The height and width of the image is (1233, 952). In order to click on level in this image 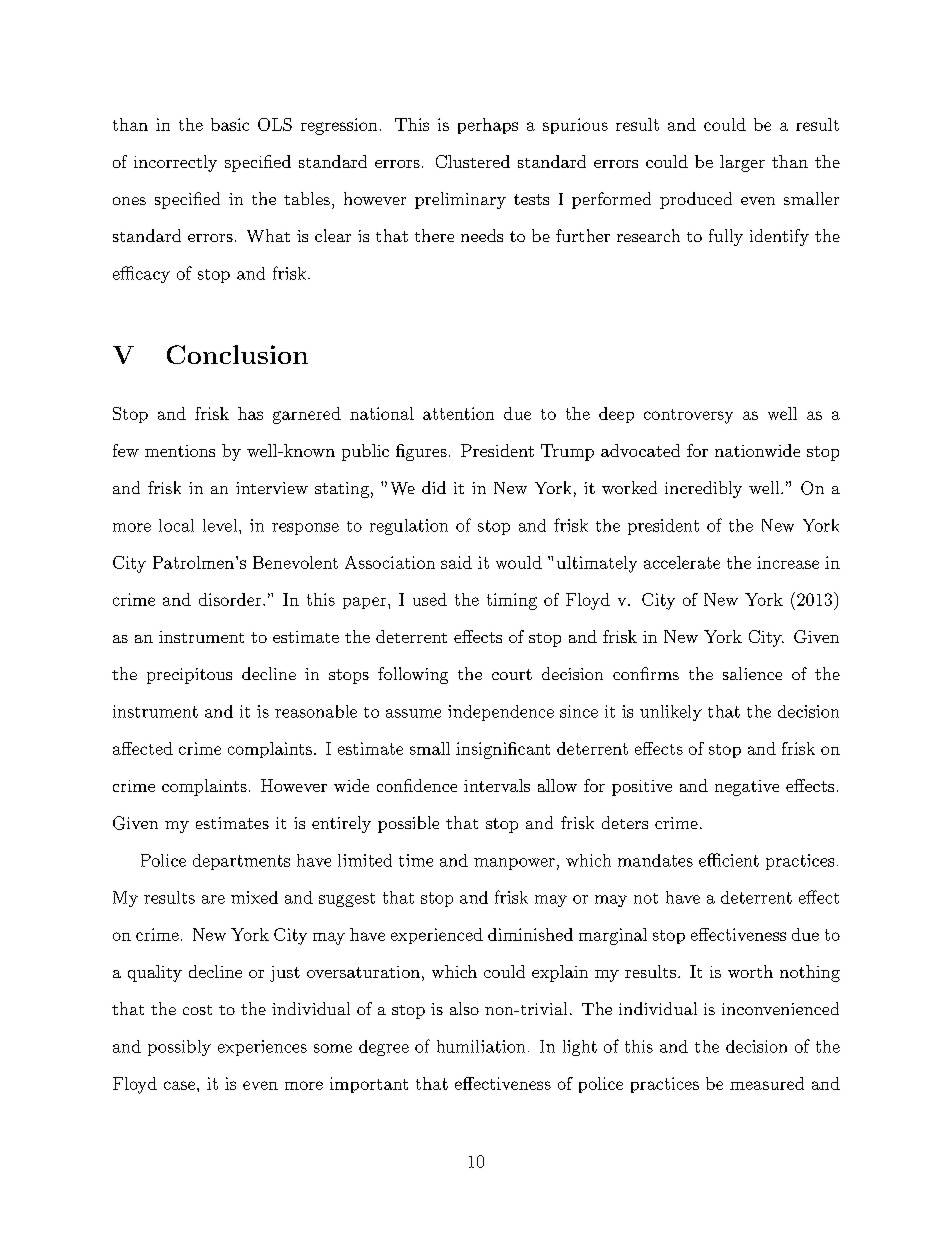, I will do `click(220, 525)`.
